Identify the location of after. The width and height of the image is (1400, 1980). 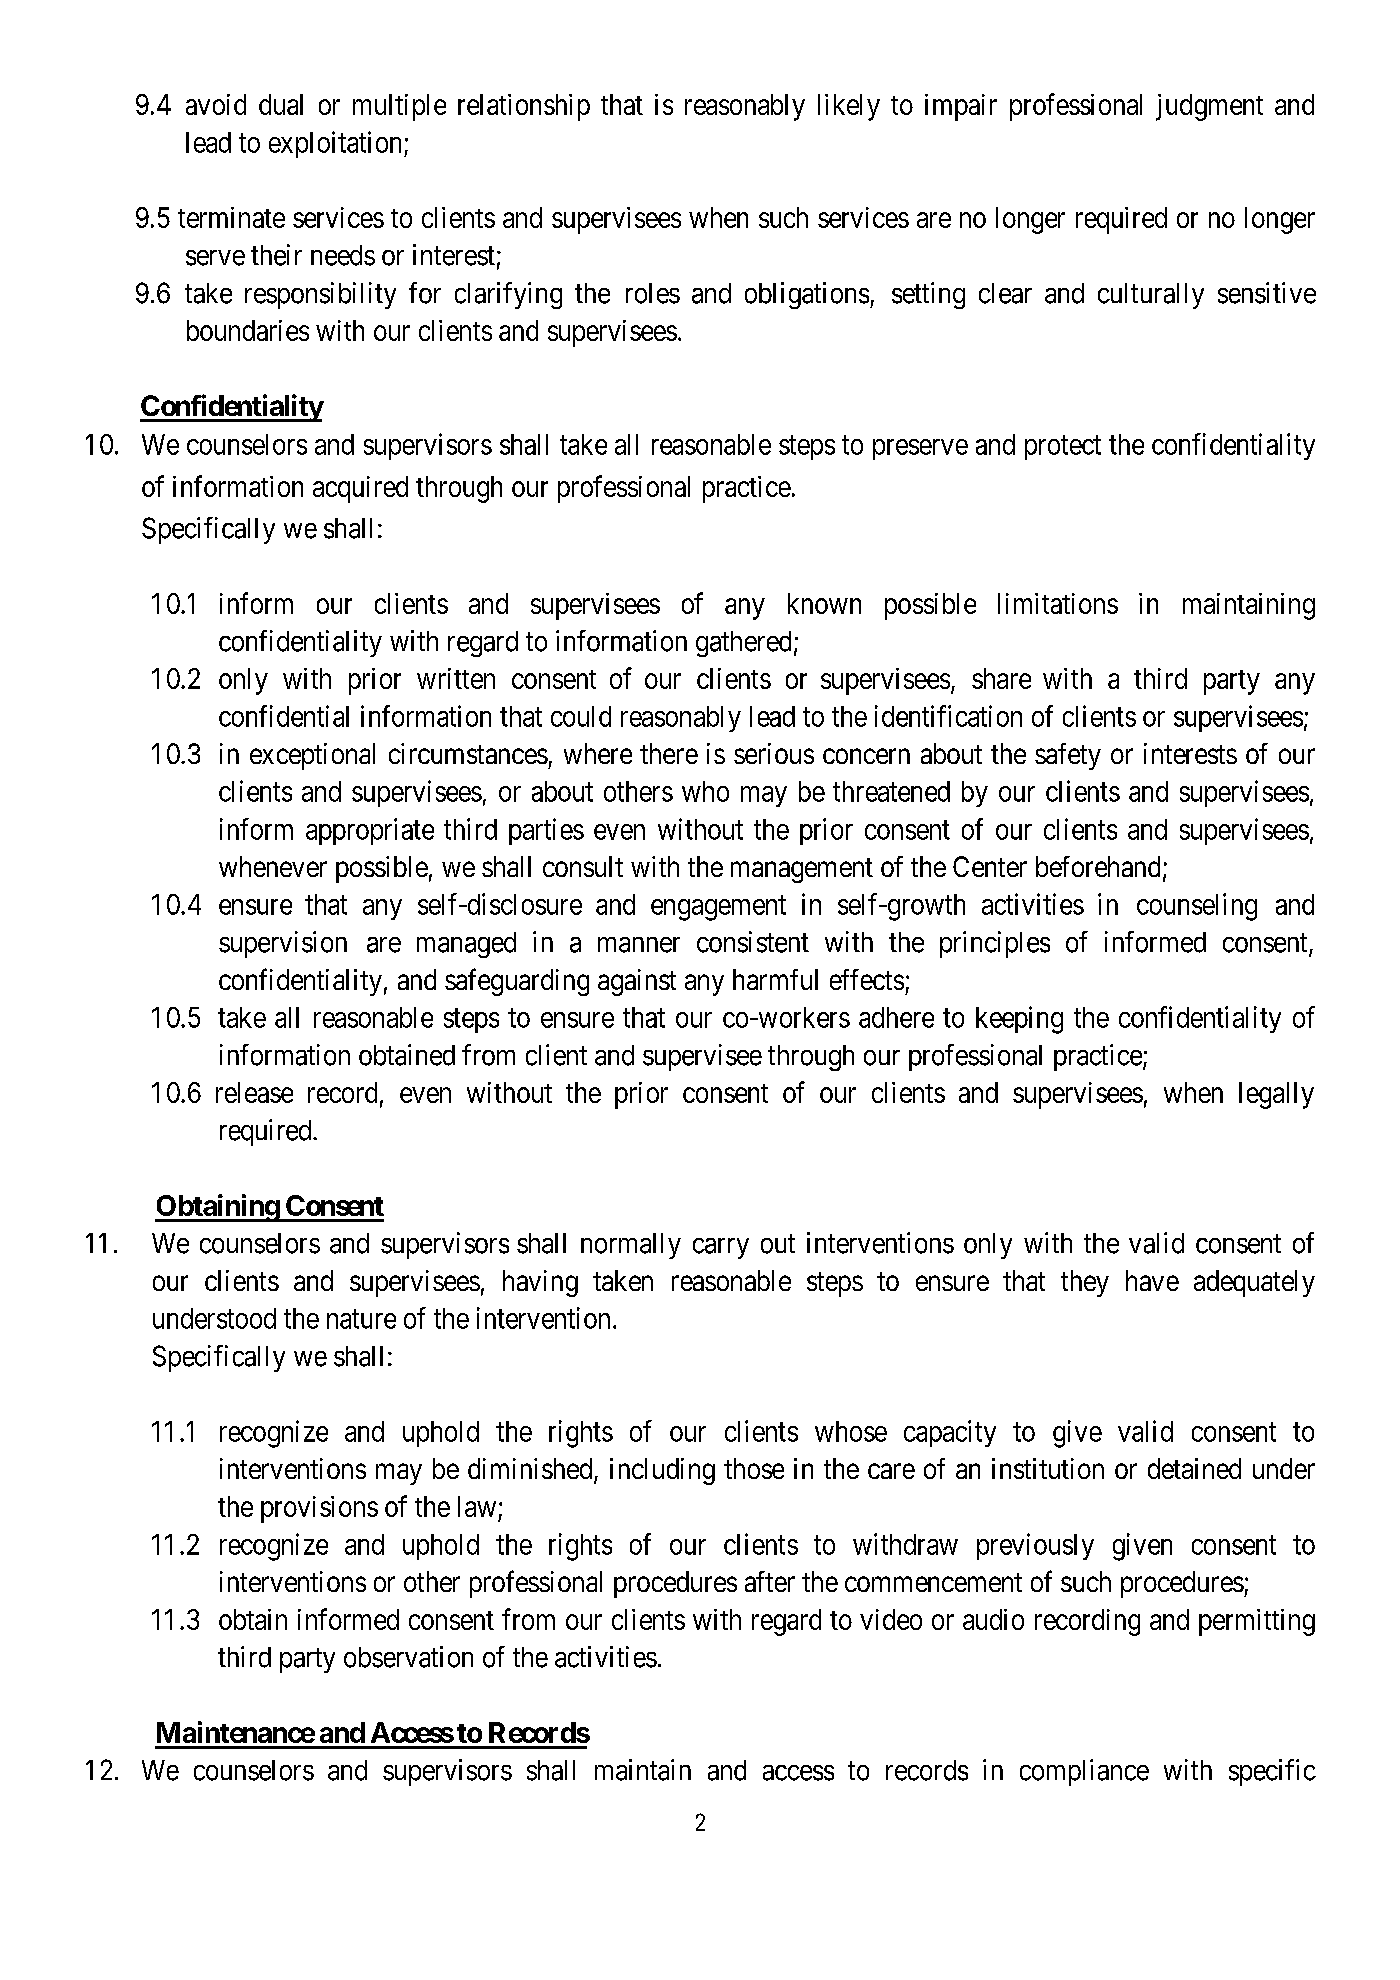
(770, 1581).
